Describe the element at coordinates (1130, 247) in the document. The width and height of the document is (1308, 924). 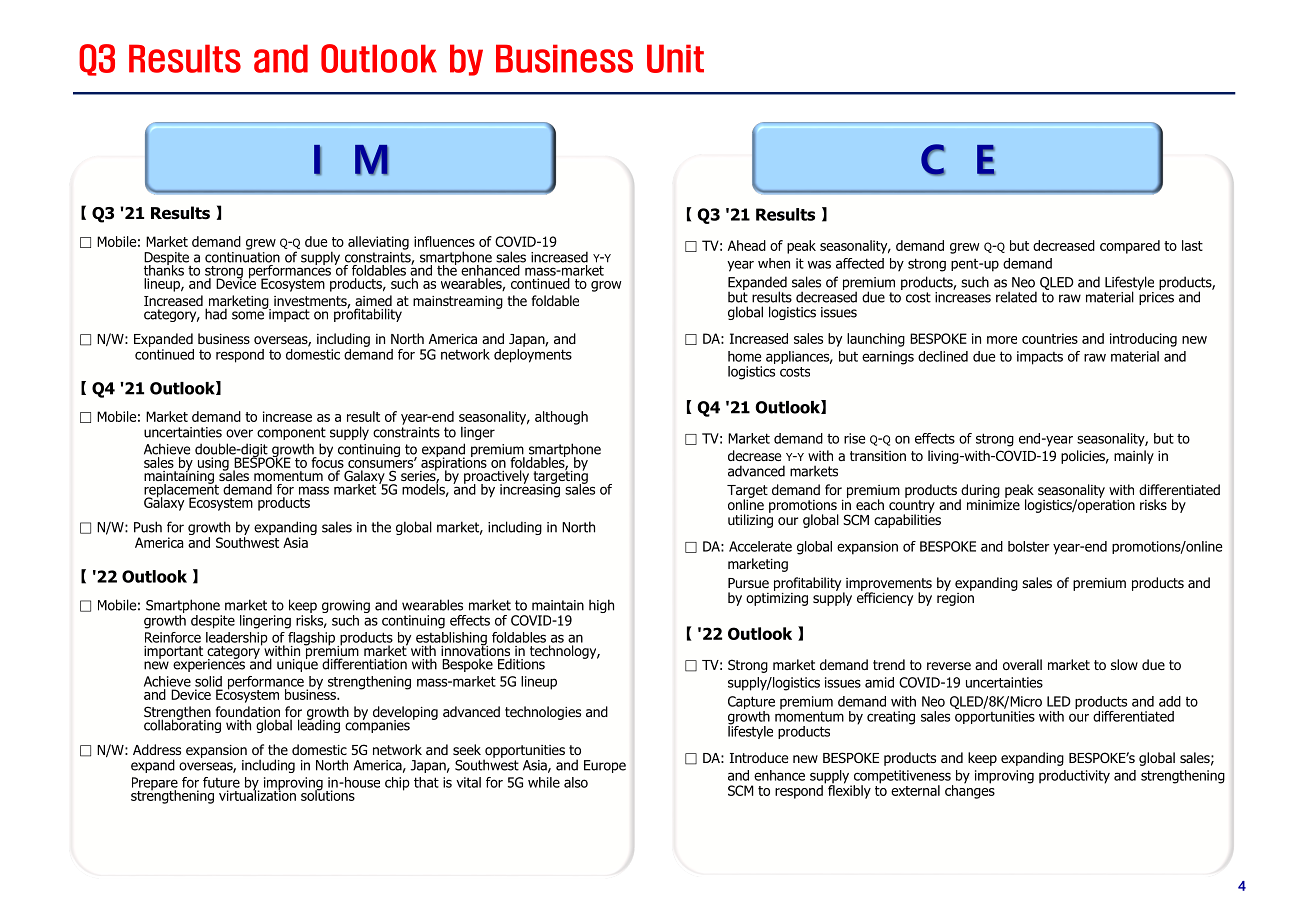
I see `compared` at that location.
